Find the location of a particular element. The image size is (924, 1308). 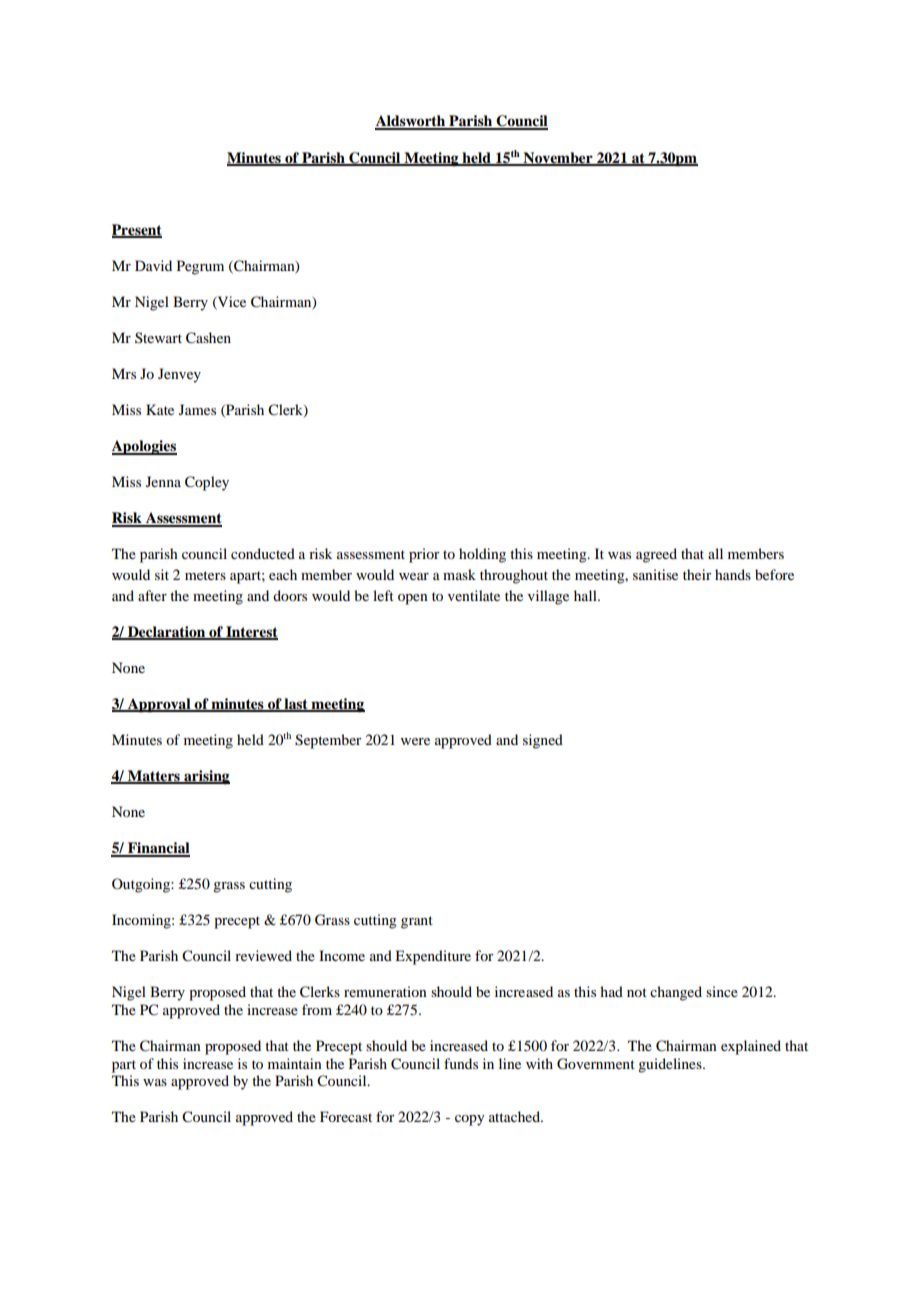

their is located at coordinates (697, 574).
